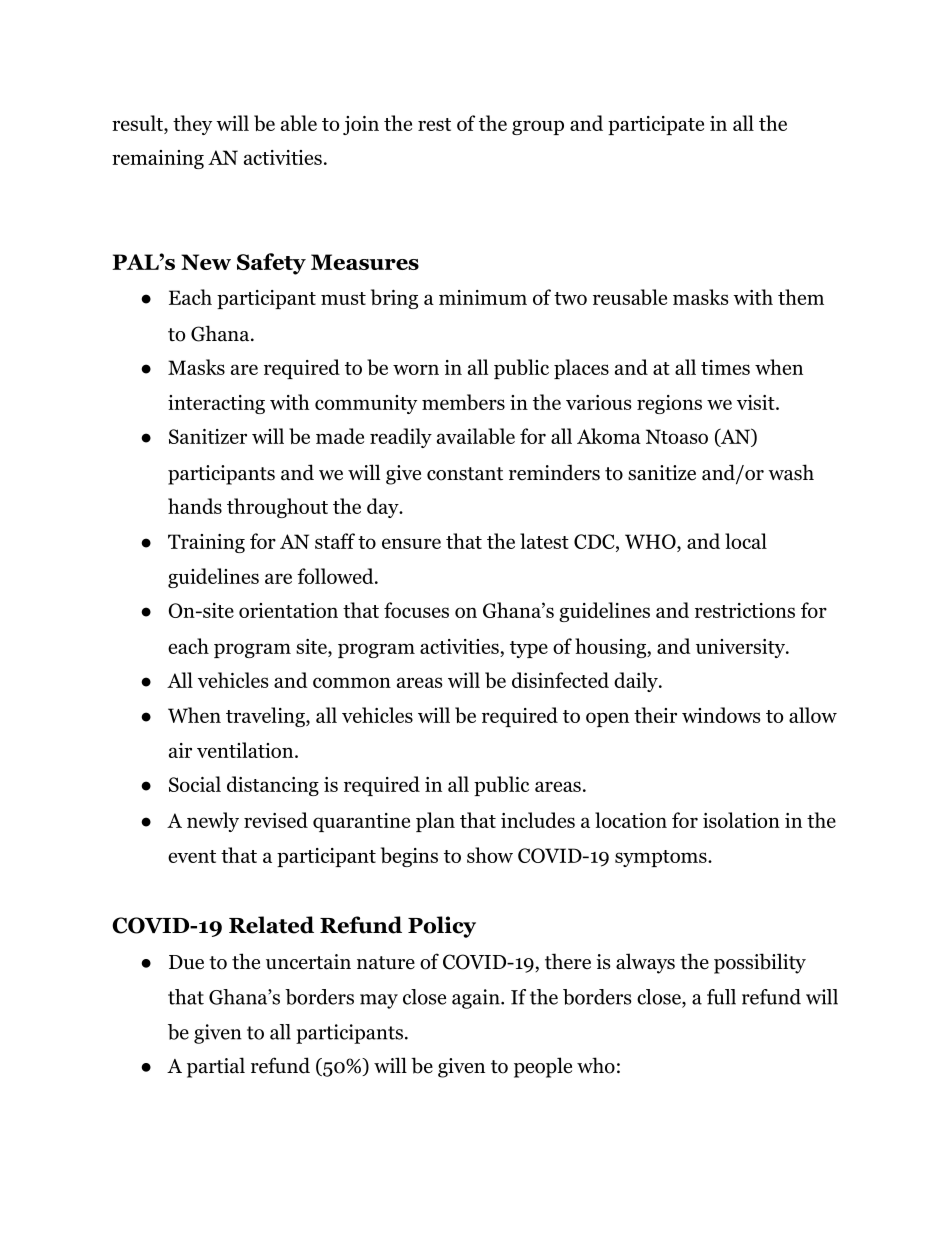  Describe the element at coordinates (416, 610) in the document. I see `focuses` at that location.
